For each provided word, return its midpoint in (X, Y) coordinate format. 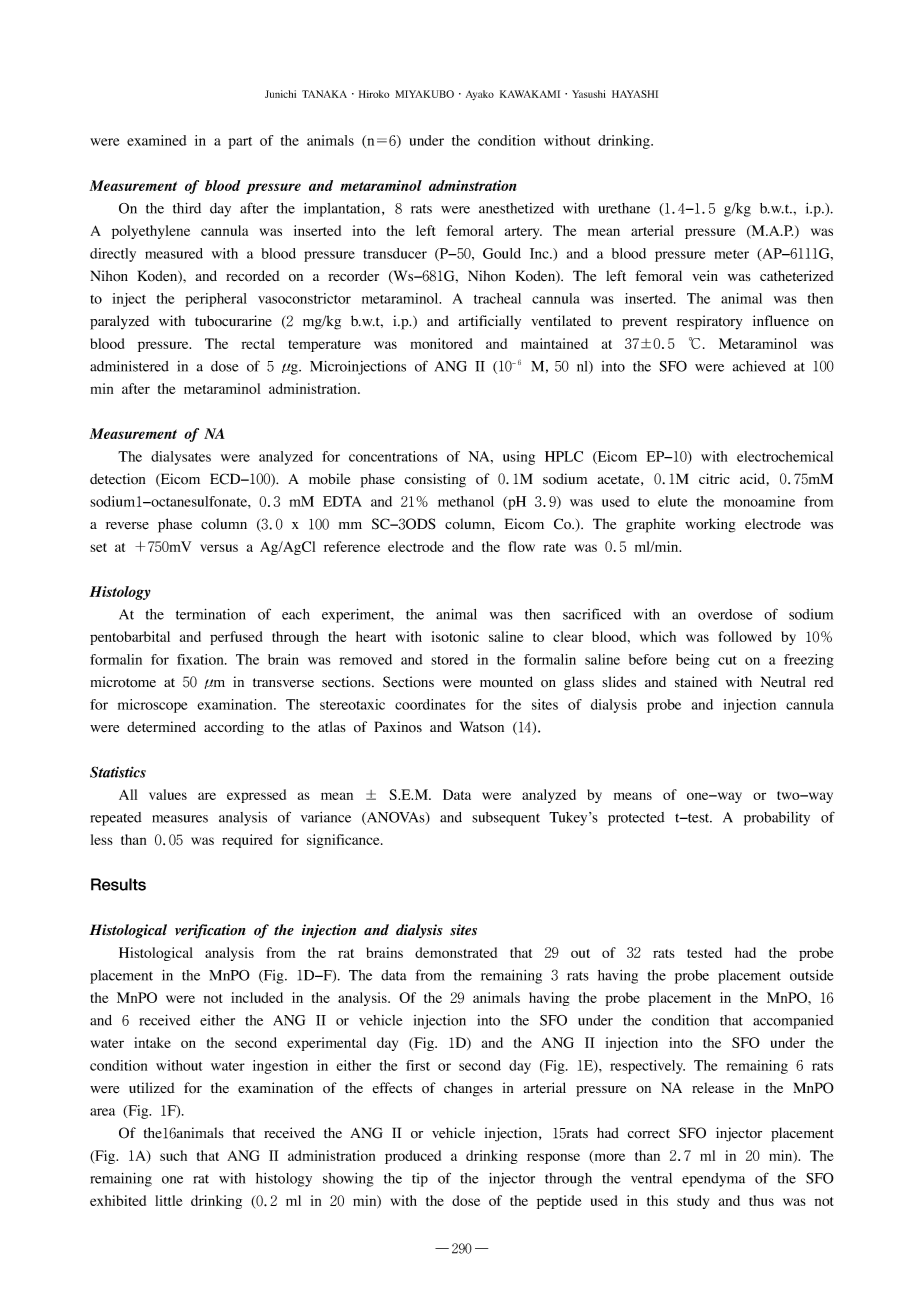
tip (420, 1180)
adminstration (472, 185)
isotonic (455, 636)
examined (157, 140)
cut (727, 660)
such (173, 1155)
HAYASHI (635, 94)
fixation (201, 659)
